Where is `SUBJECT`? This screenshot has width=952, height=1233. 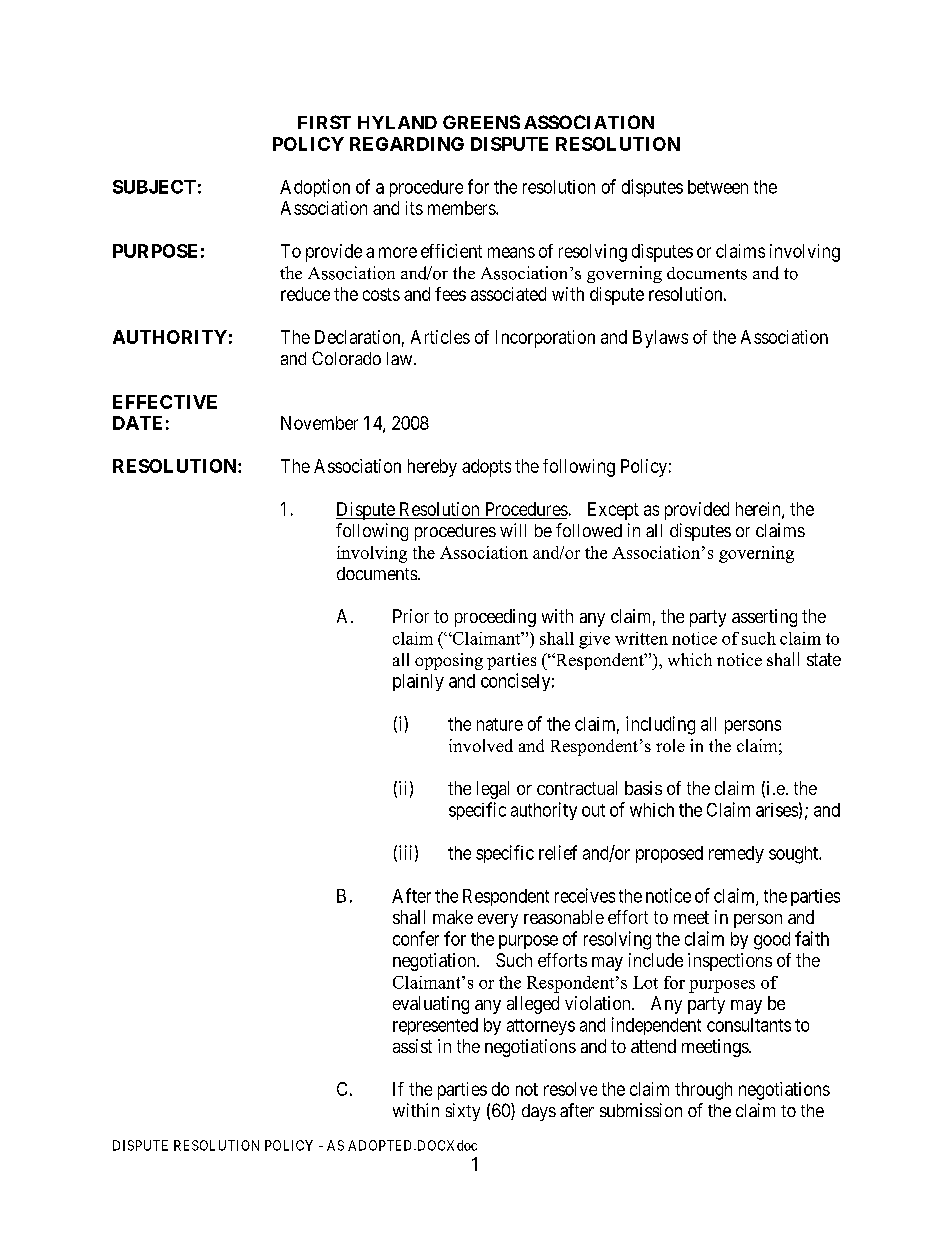
SUBJECT is located at coordinates (154, 187).
